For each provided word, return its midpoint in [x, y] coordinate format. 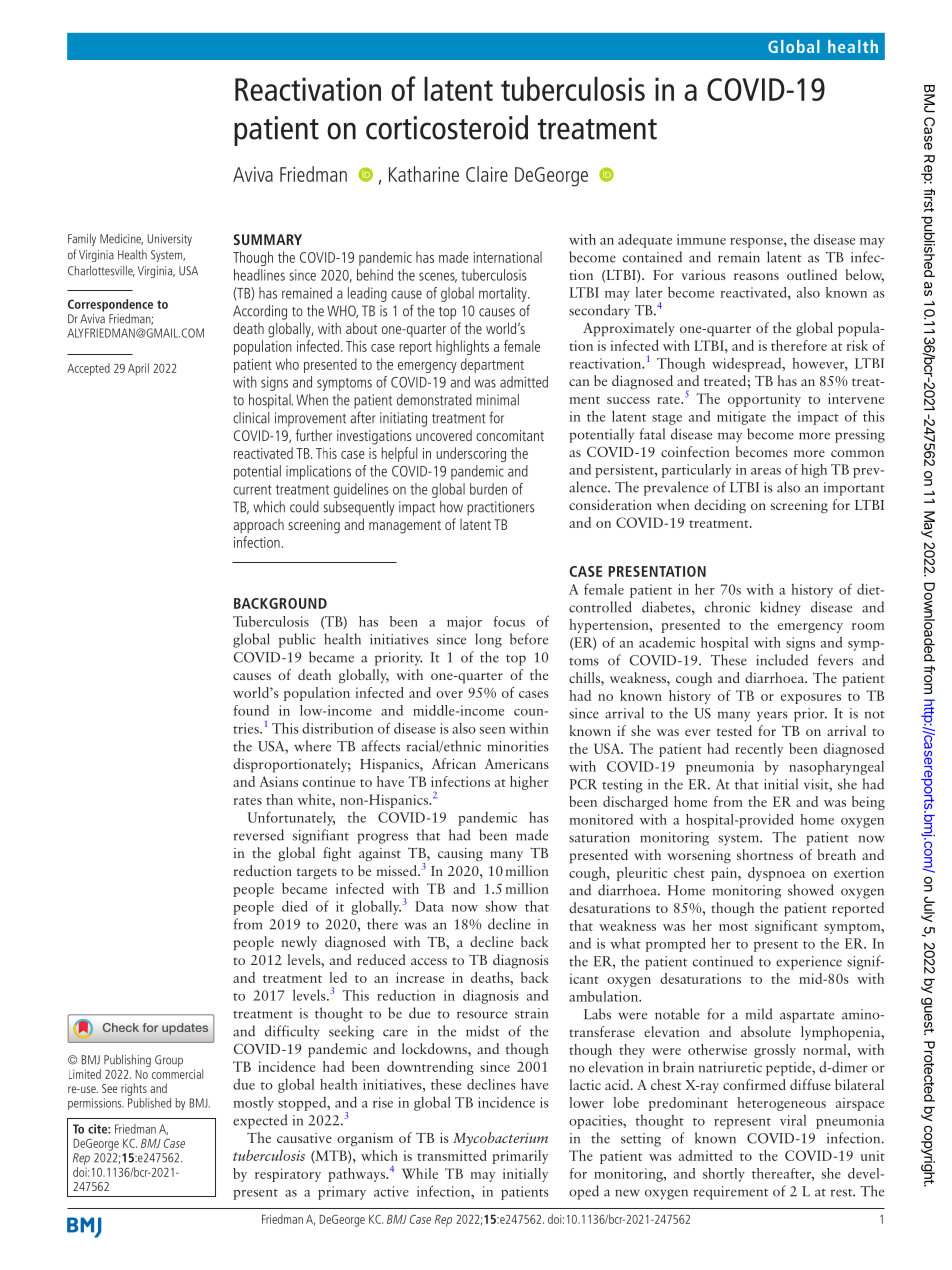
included [782, 660]
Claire [487, 174]
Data [429, 906]
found [251, 710]
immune [701, 239]
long [488, 640]
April [138, 369]
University [170, 240]
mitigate [741, 418]
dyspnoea [776, 874]
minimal [497, 400]
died [294, 906]
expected [260, 1121]
